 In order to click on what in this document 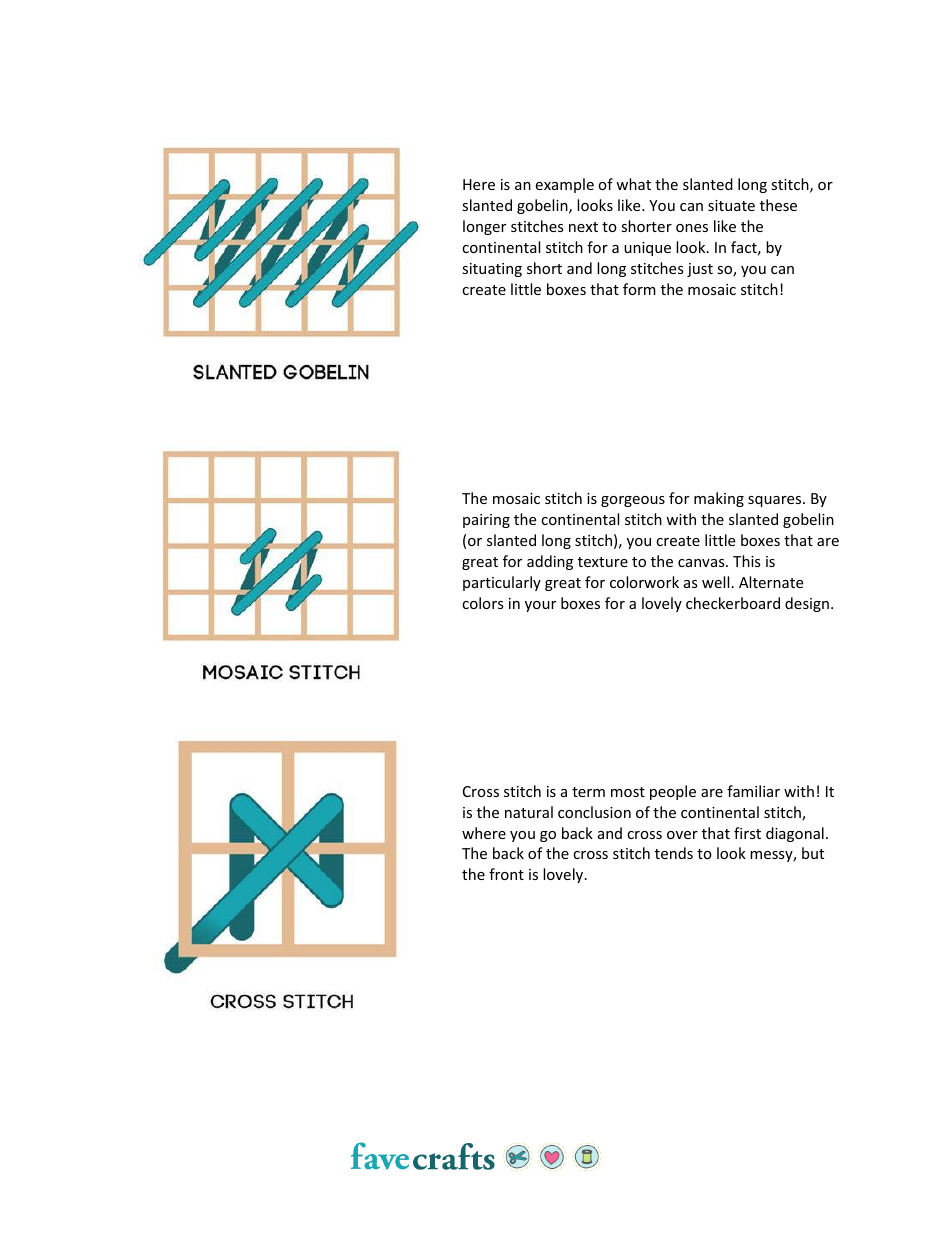, I will do `click(633, 184)`.
